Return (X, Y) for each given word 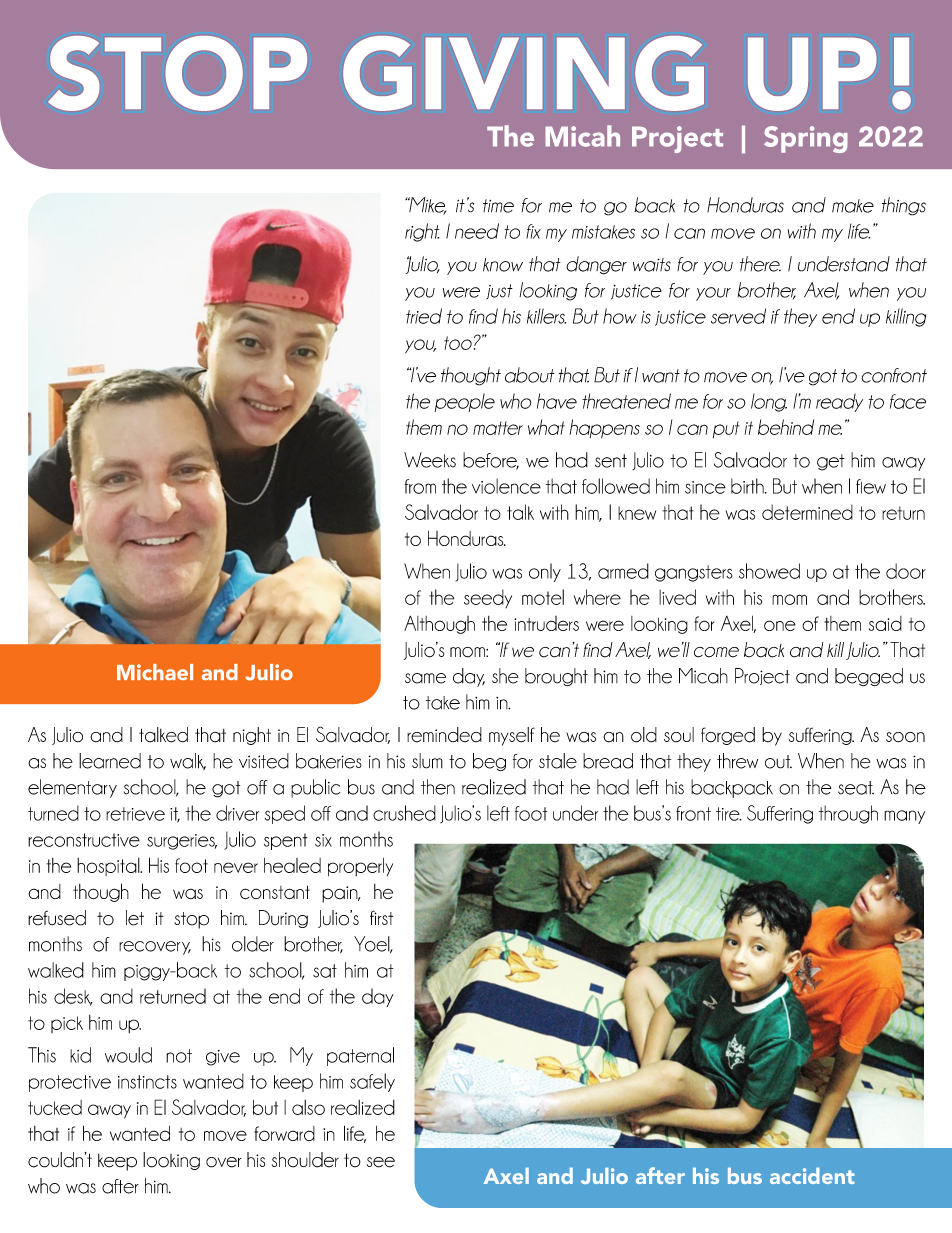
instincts (147, 1082)
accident (812, 1175)
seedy (488, 598)
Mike (426, 206)
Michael (155, 672)
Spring (806, 139)
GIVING (523, 73)
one (780, 625)
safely (372, 1082)
